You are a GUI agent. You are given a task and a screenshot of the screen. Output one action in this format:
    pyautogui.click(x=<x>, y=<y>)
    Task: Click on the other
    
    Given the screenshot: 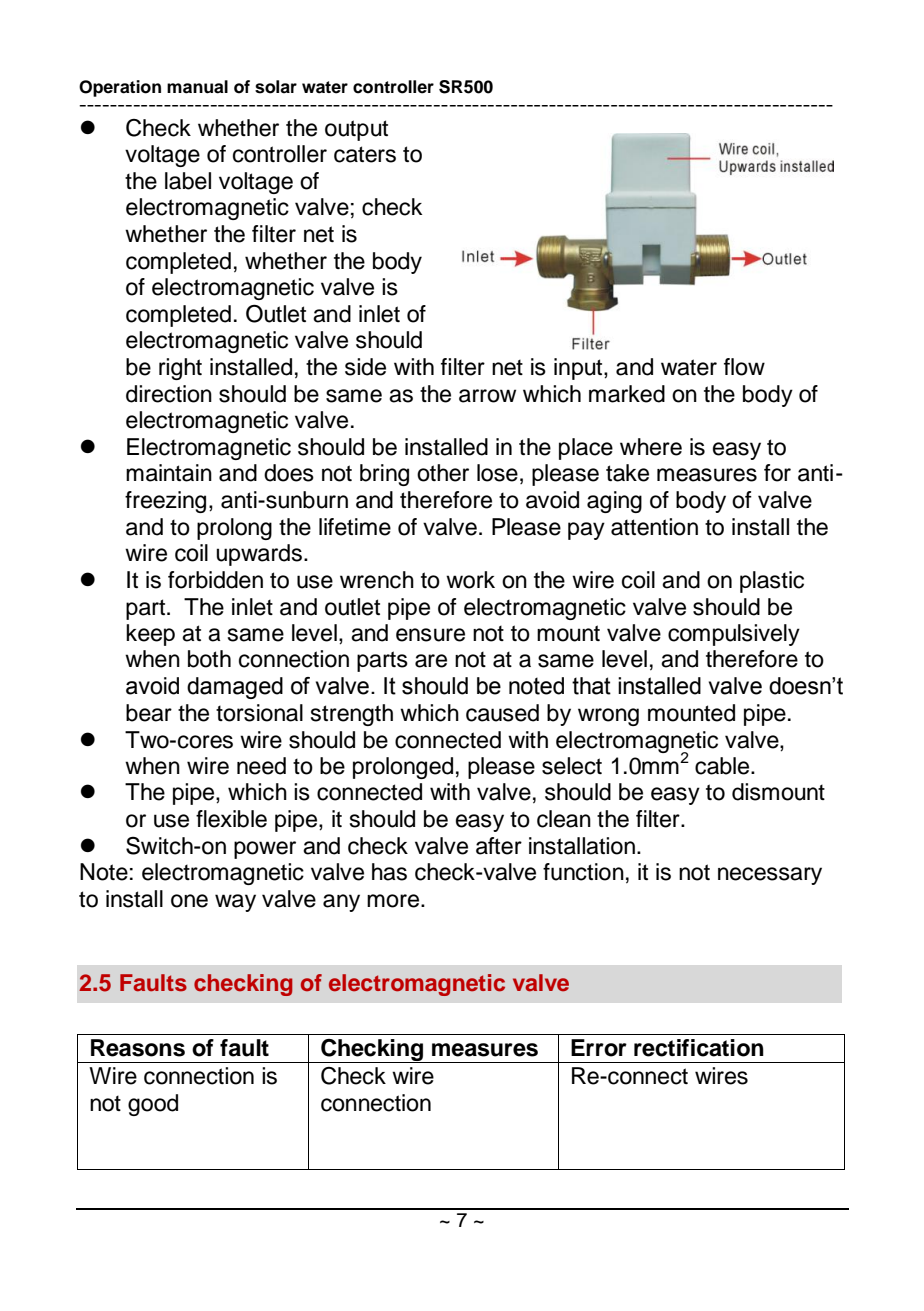 What is the action you would take?
    pyautogui.click(x=443, y=473)
